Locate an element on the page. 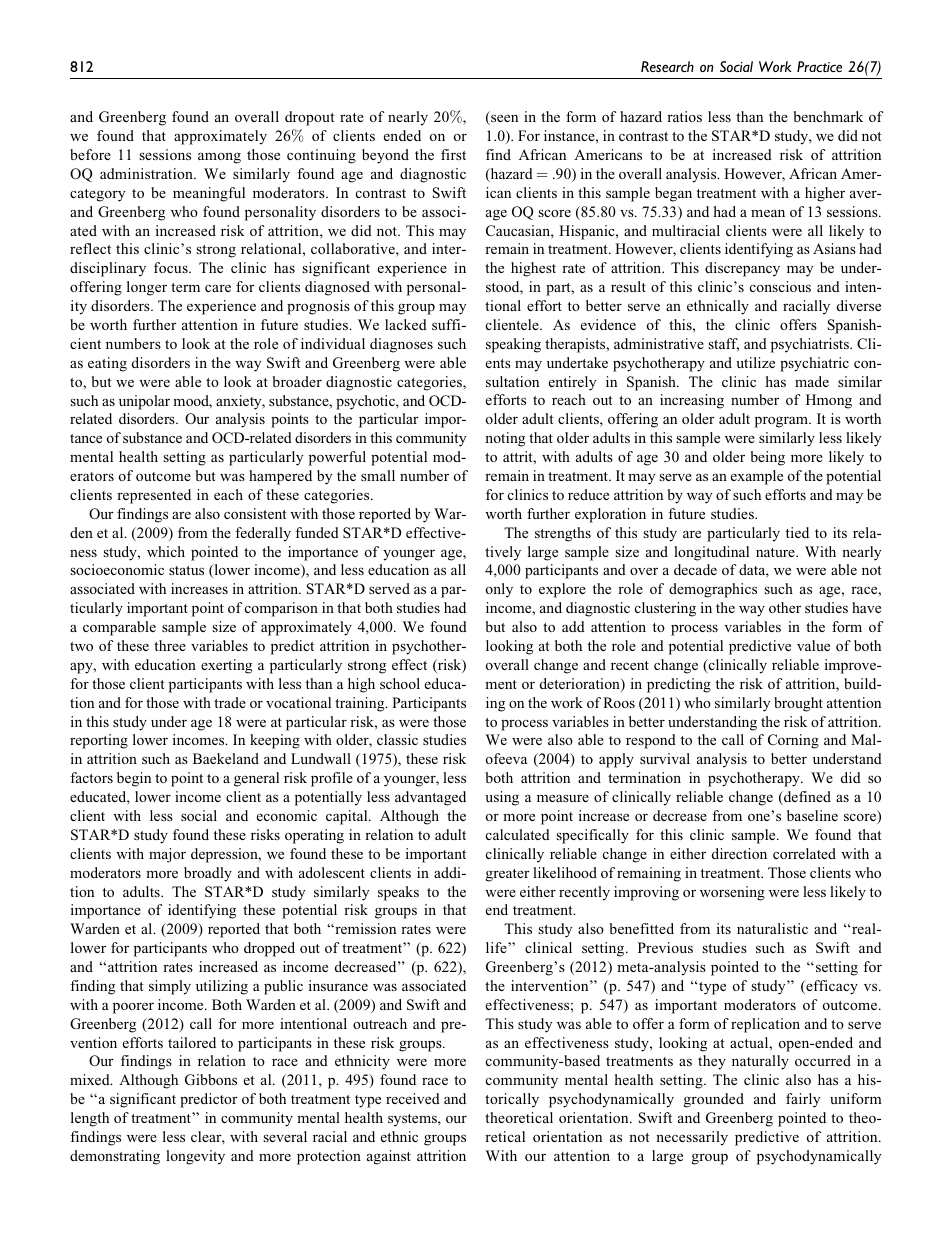  three is located at coordinates (170, 645).
